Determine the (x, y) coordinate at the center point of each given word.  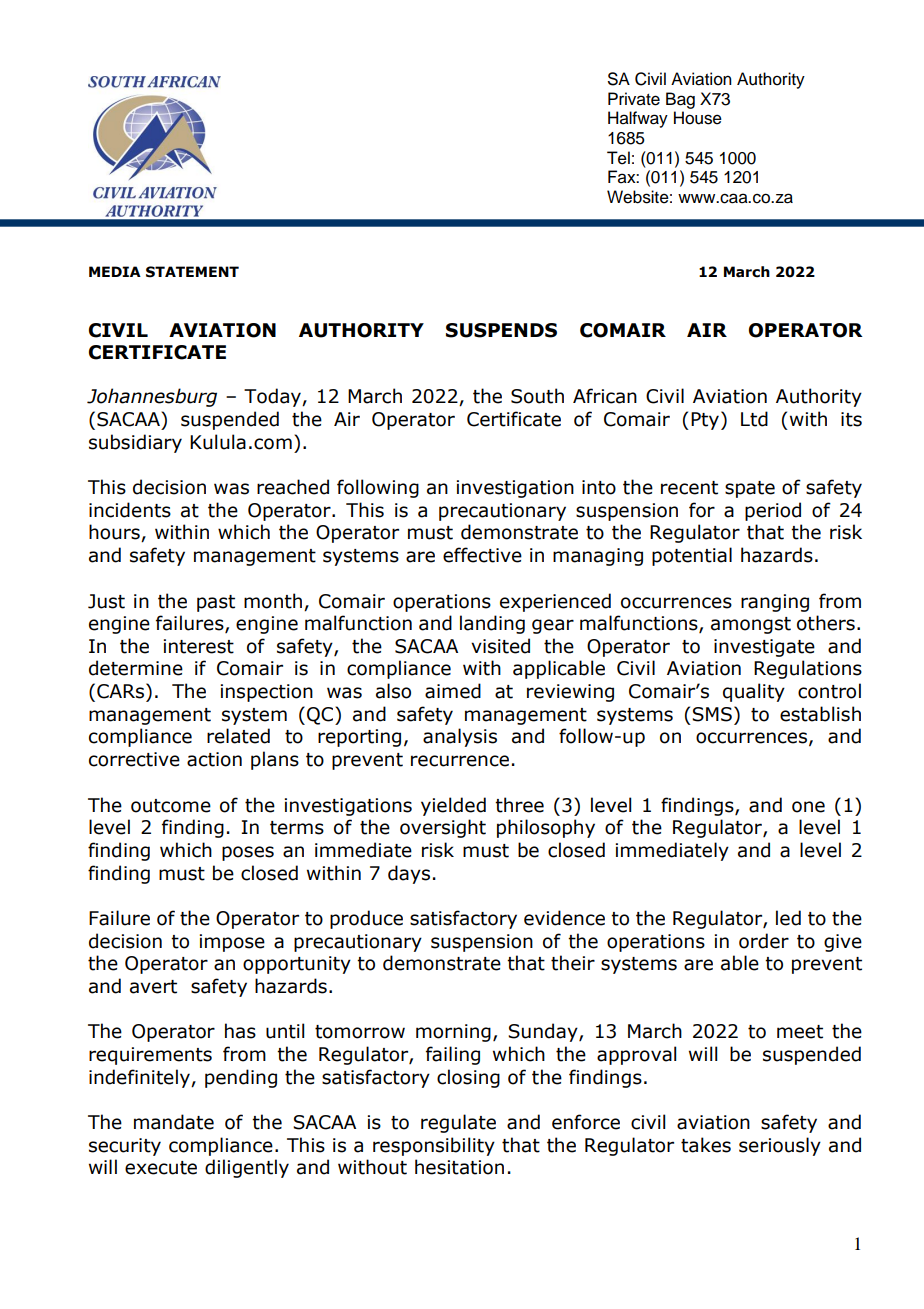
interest (199, 646)
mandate (174, 1122)
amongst (751, 625)
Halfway (638, 119)
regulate (458, 1123)
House (698, 118)
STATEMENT (192, 272)
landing (492, 624)
